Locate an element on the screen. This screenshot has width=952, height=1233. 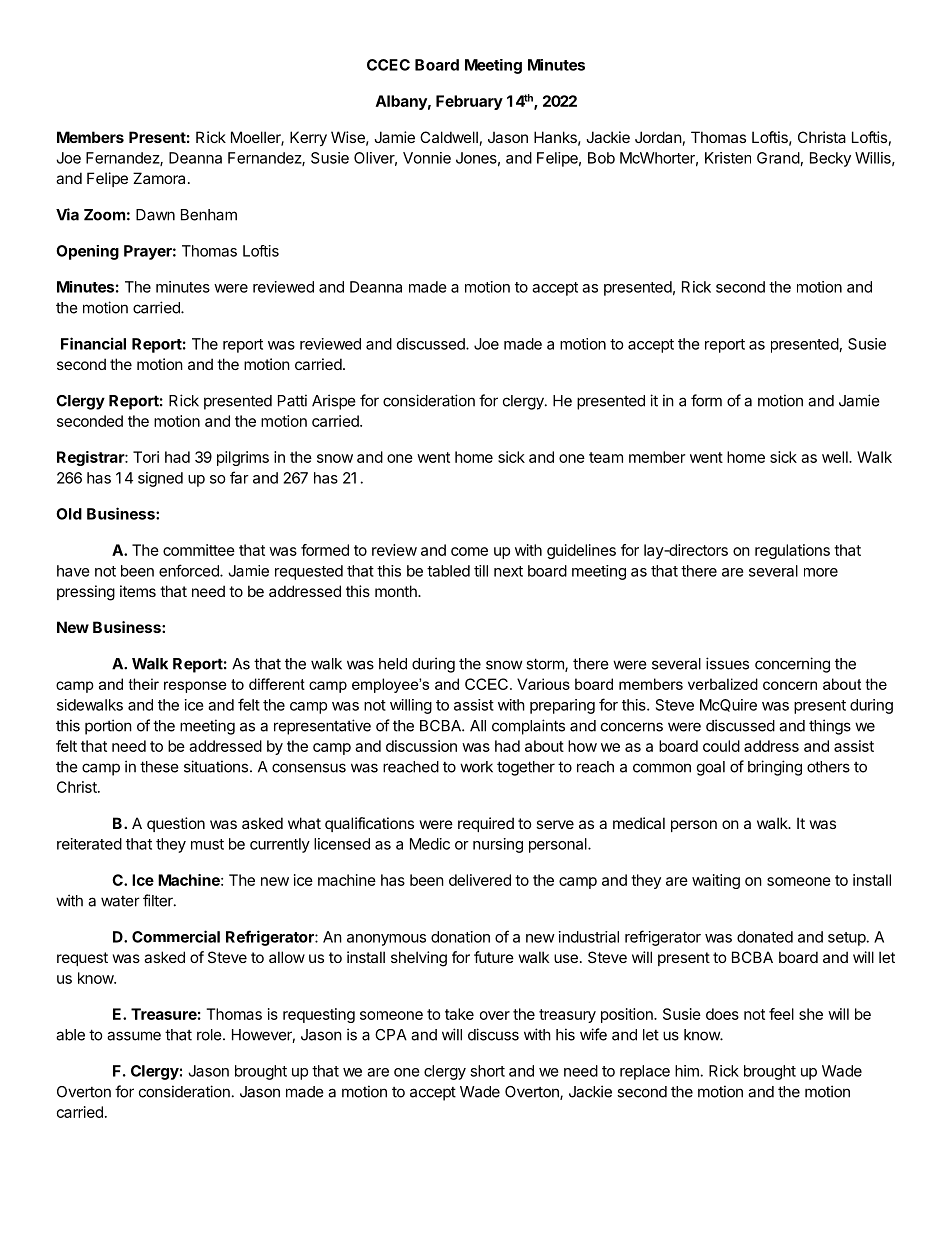
verbalized is located at coordinates (723, 684).
